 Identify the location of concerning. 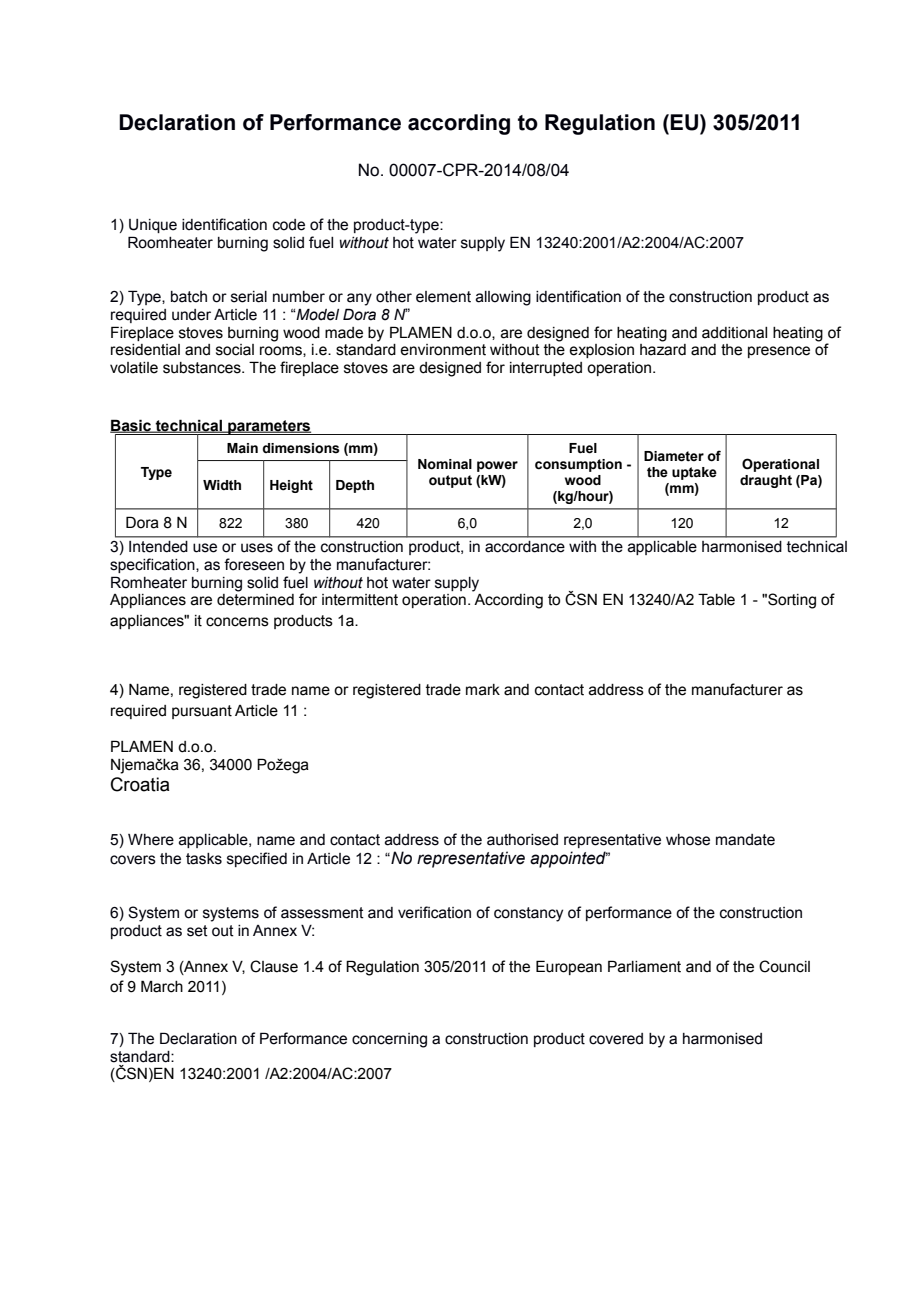
(389, 1040).
